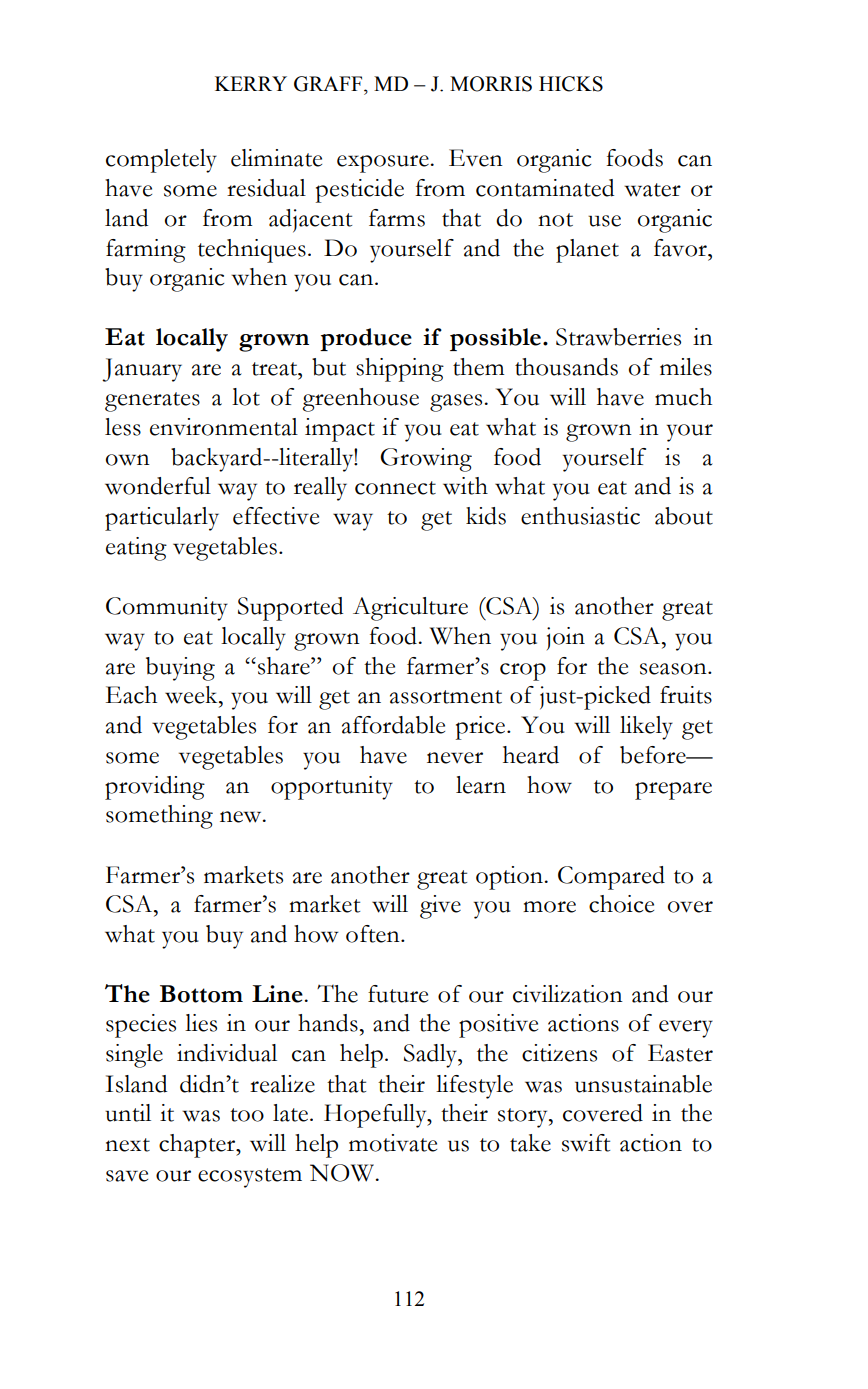 This screenshot has height=1389, width=868. What do you see at coordinates (161, 161) in the screenshot?
I see `completely` at bounding box center [161, 161].
